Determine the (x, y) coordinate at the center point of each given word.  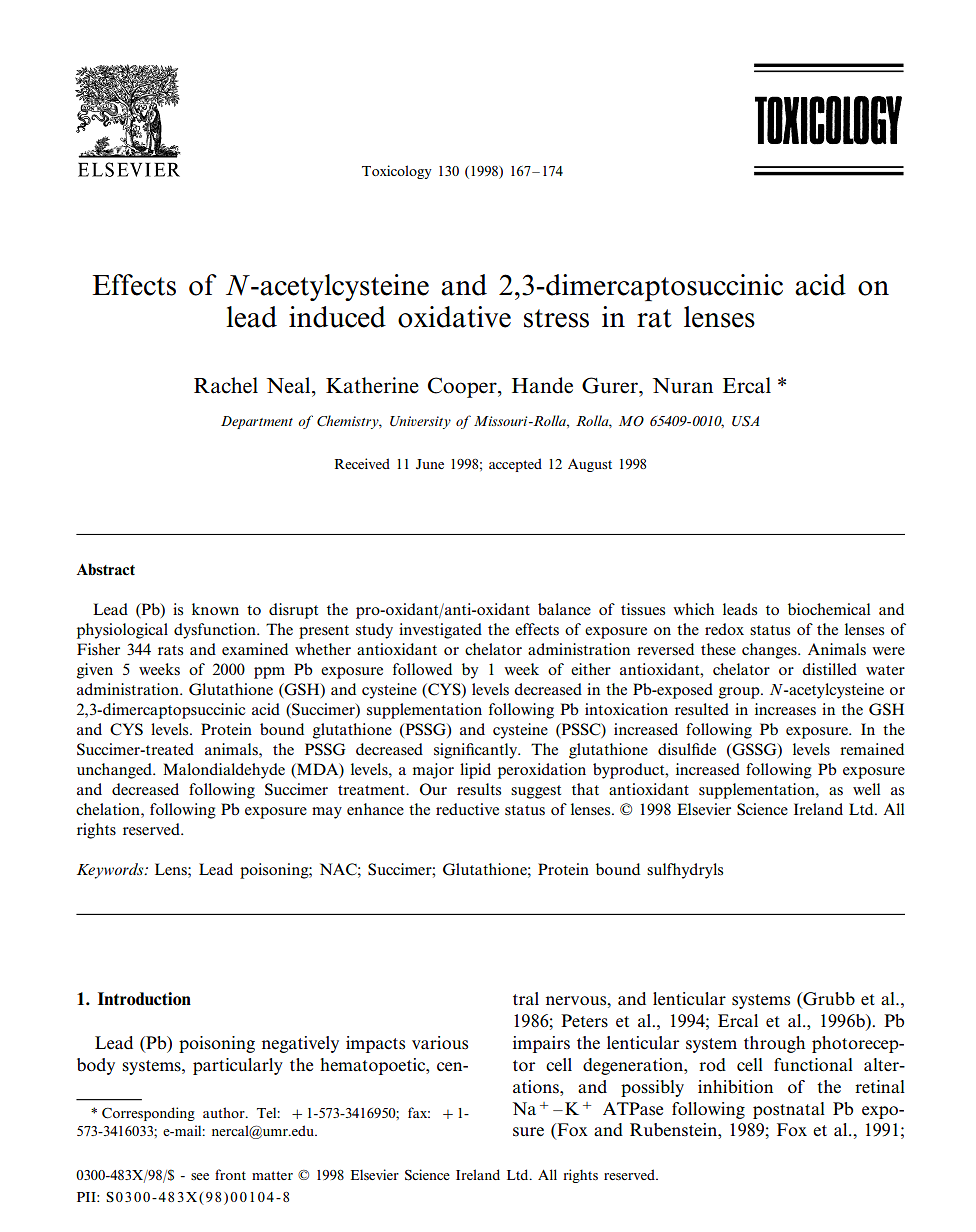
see (200, 1176)
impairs (541, 1044)
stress (556, 318)
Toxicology (397, 172)
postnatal (789, 1110)
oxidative (454, 317)
